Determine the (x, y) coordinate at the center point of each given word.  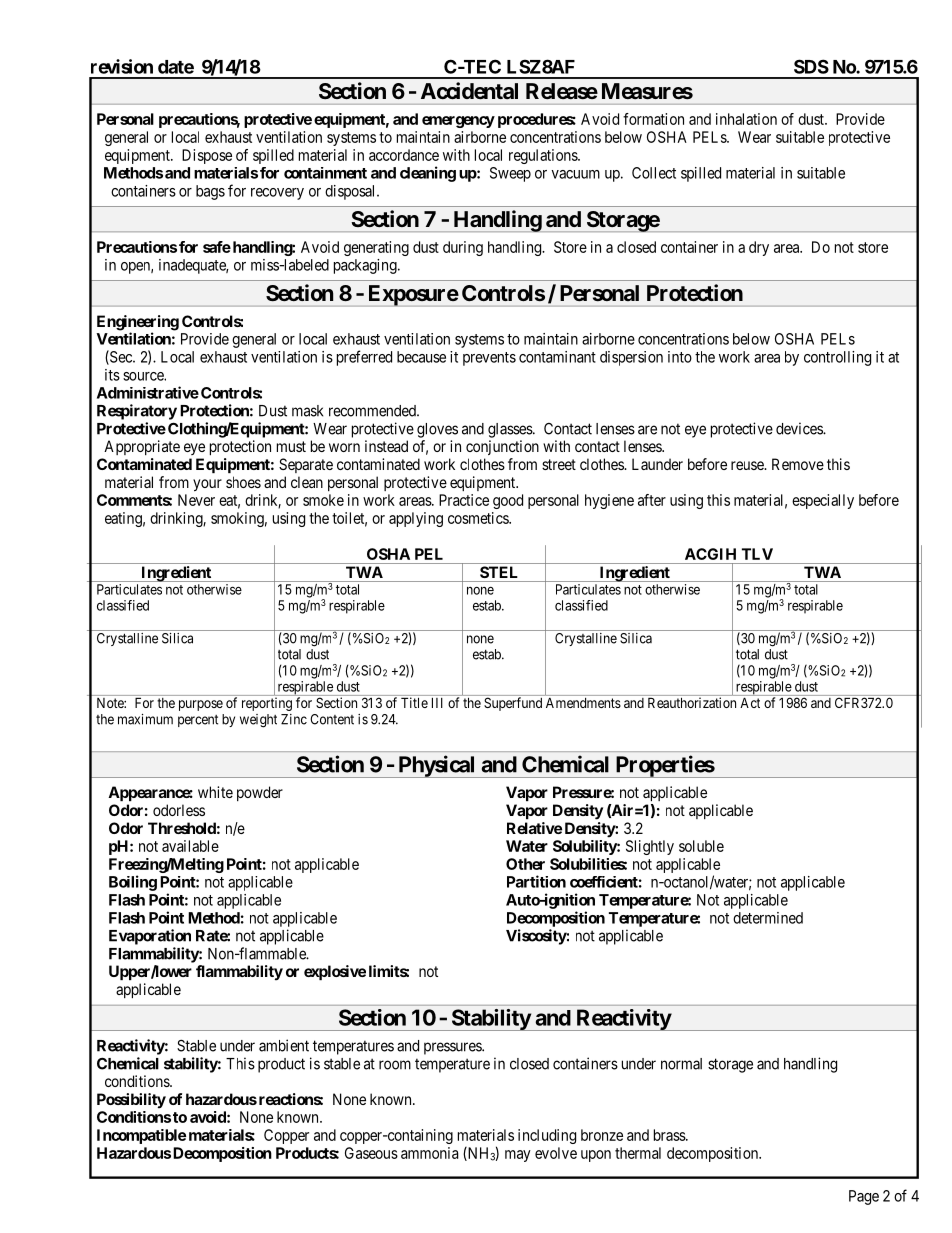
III (437, 703)
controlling (837, 358)
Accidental (469, 90)
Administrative (148, 392)
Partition (536, 881)
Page (864, 1197)
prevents (489, 359)
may (518, 1156)
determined (768, 918)
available (190, 846)
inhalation (746, 119)
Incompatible (141, 1136)
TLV (757, 554)
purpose (201, 705)
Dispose (207, 156)
